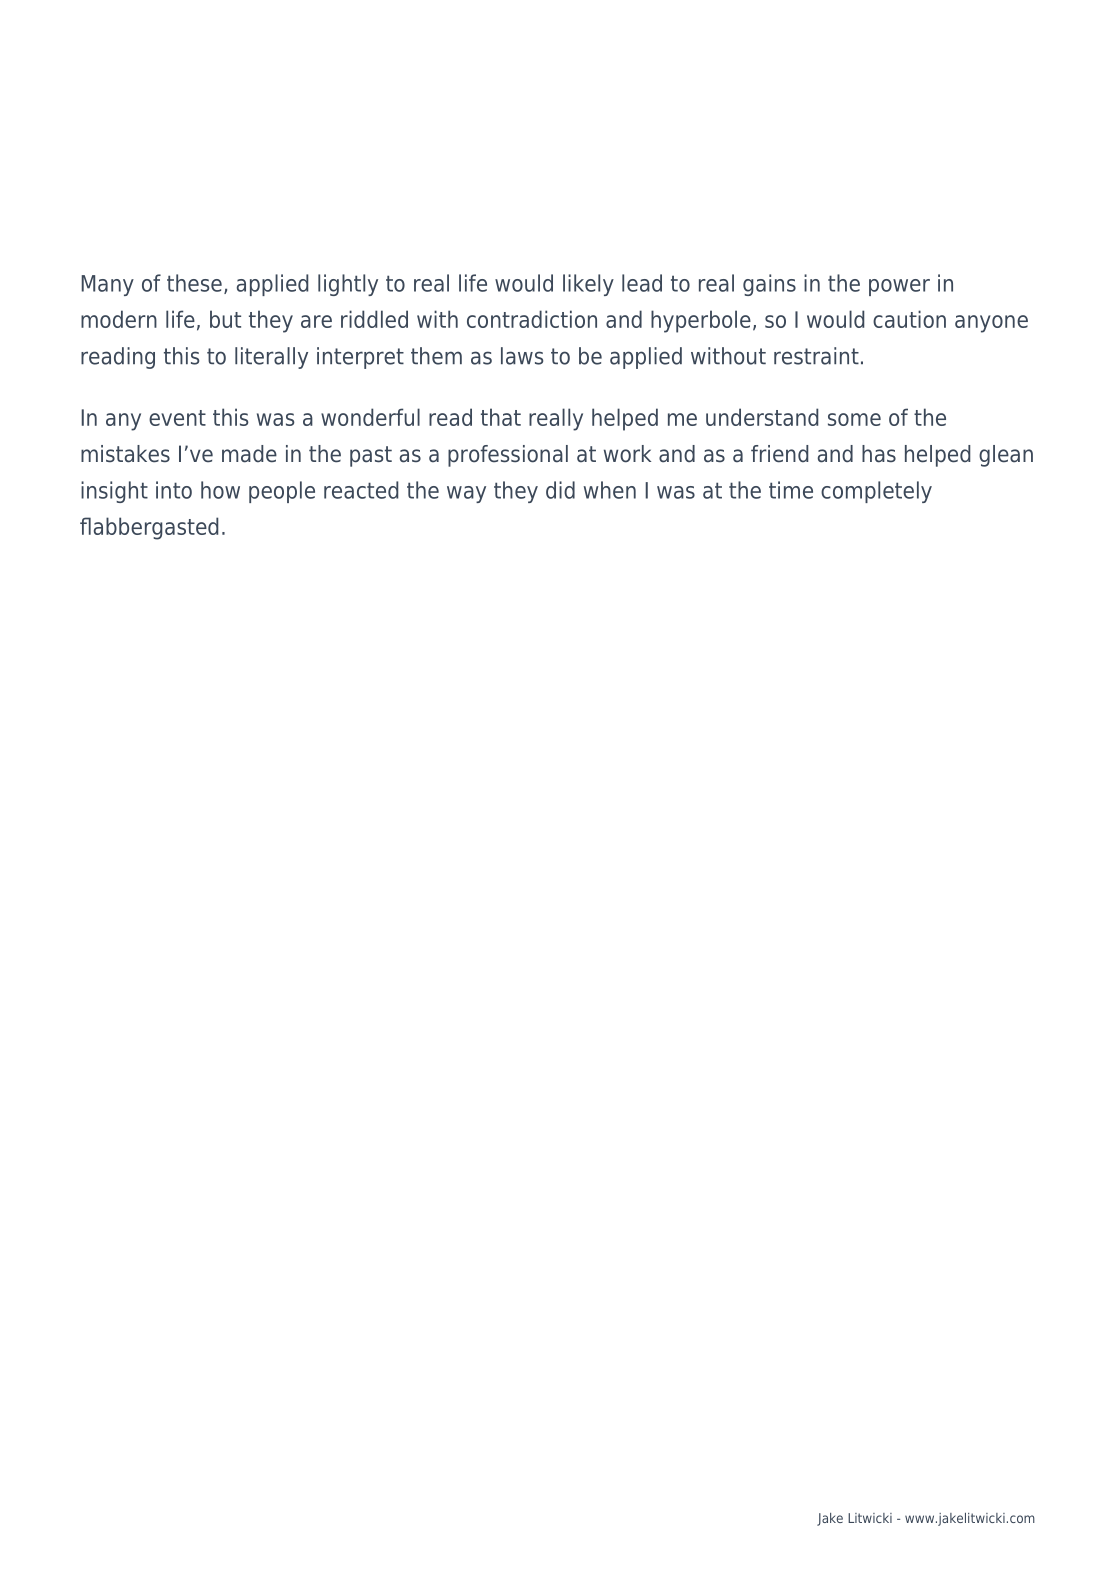  I want to click on these, so click(194, 283).
